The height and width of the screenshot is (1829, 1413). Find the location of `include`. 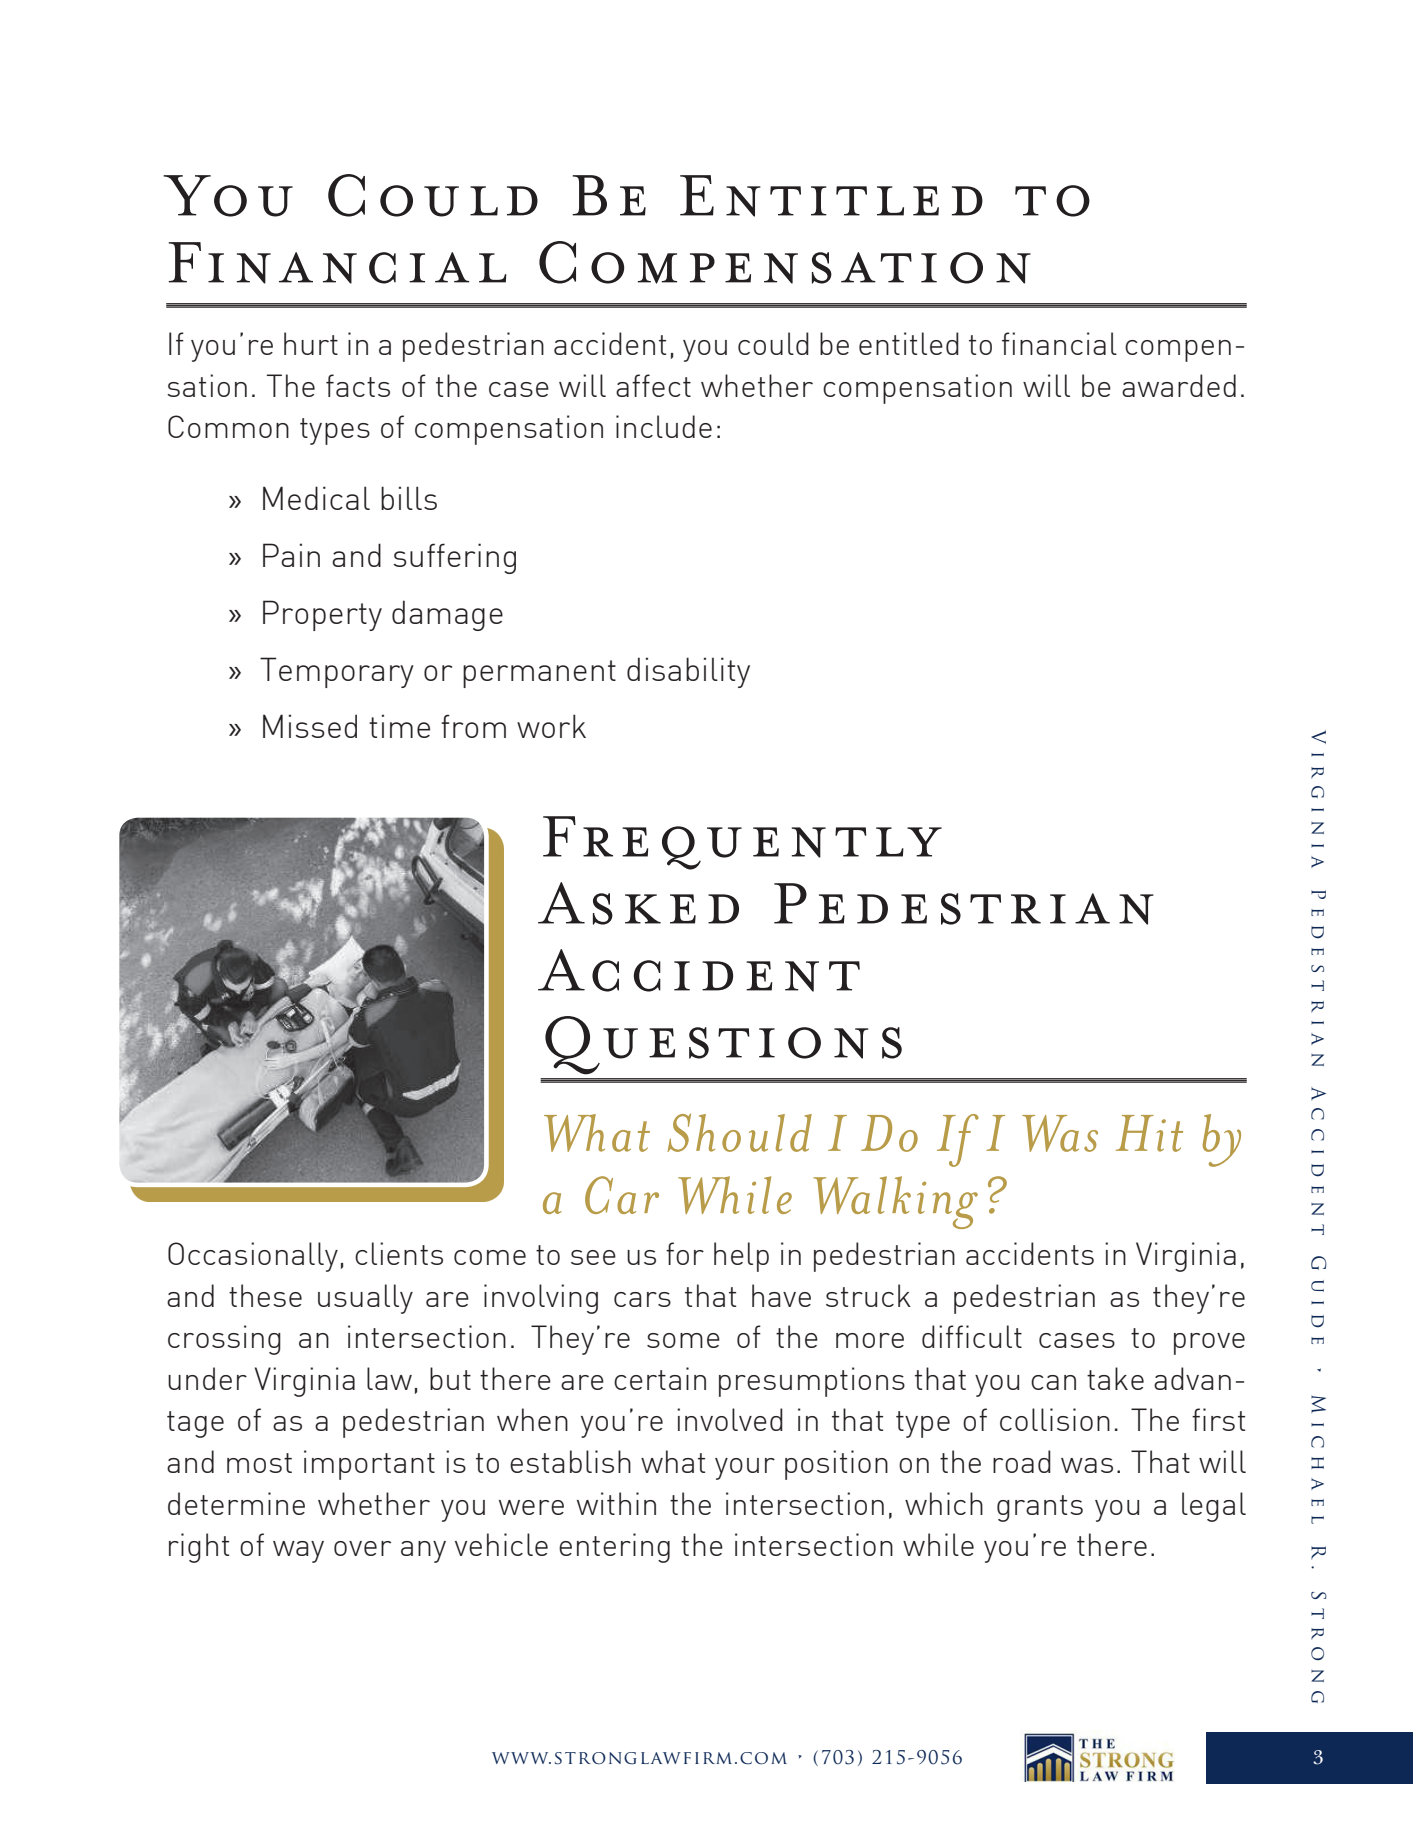

include is located at coordinates (664, 426).
